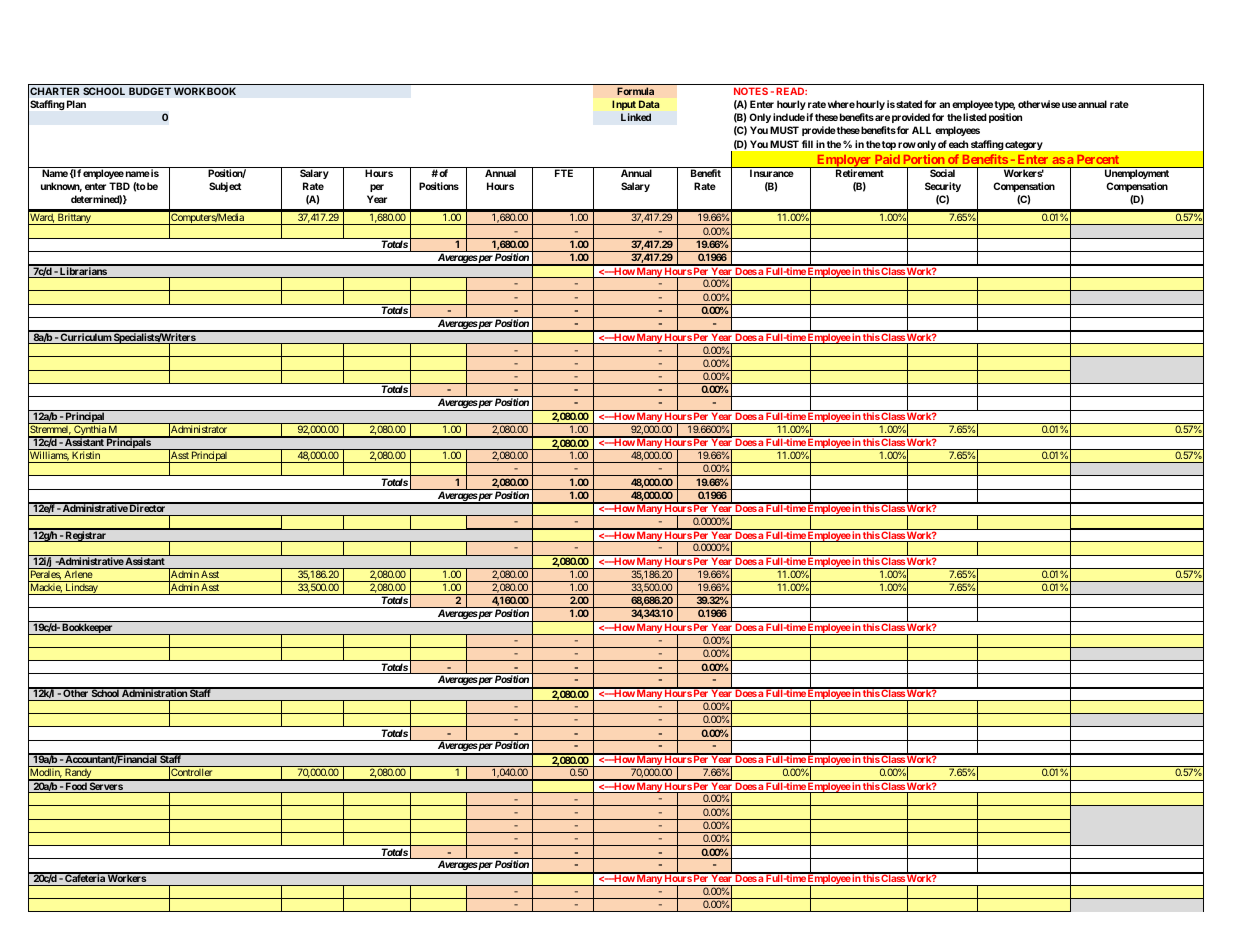 The height and width of the page is (952, 1233). I want to click on are, so click(881, 118).
